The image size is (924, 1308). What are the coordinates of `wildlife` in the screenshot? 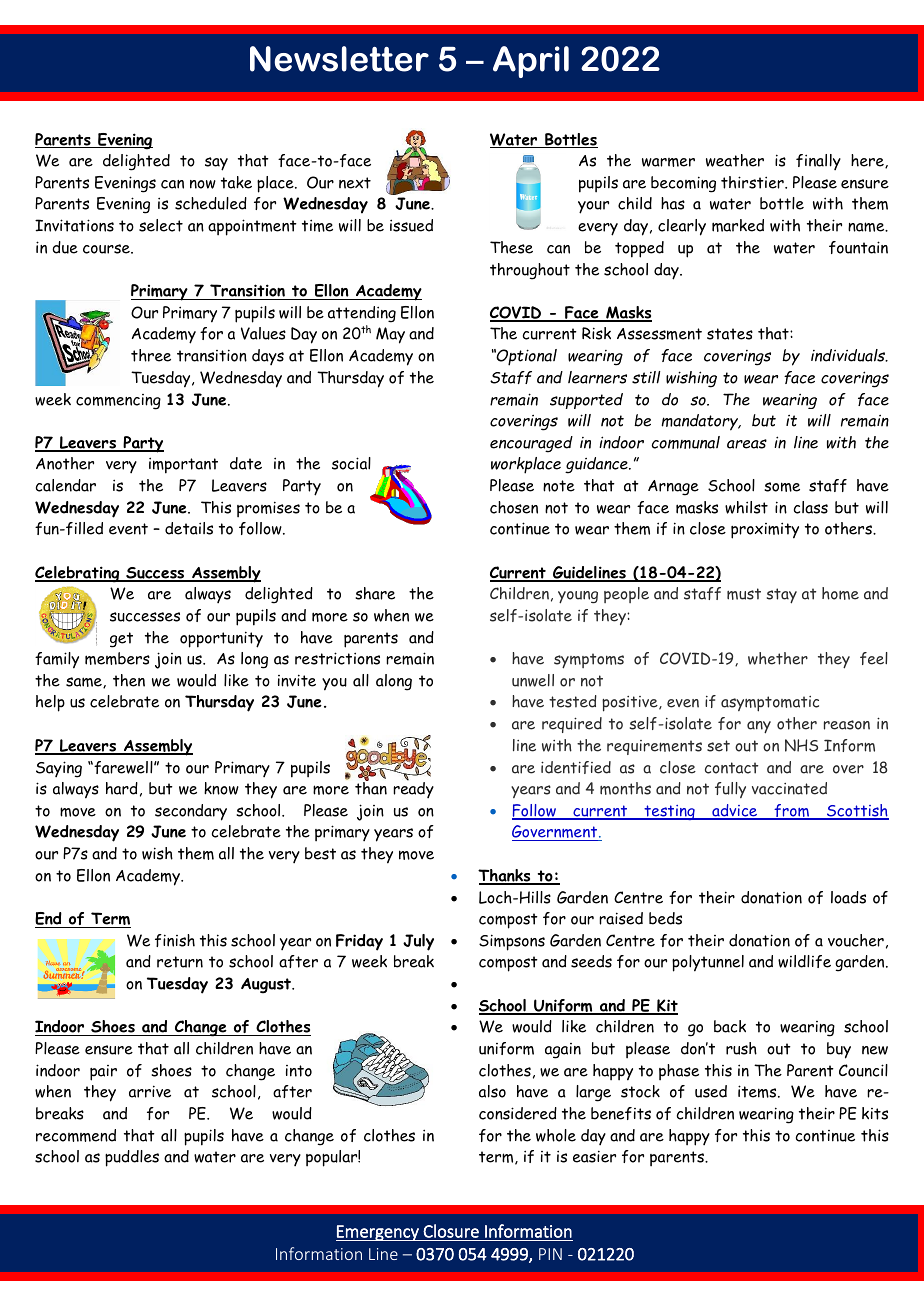 It's located at (804, 961).
